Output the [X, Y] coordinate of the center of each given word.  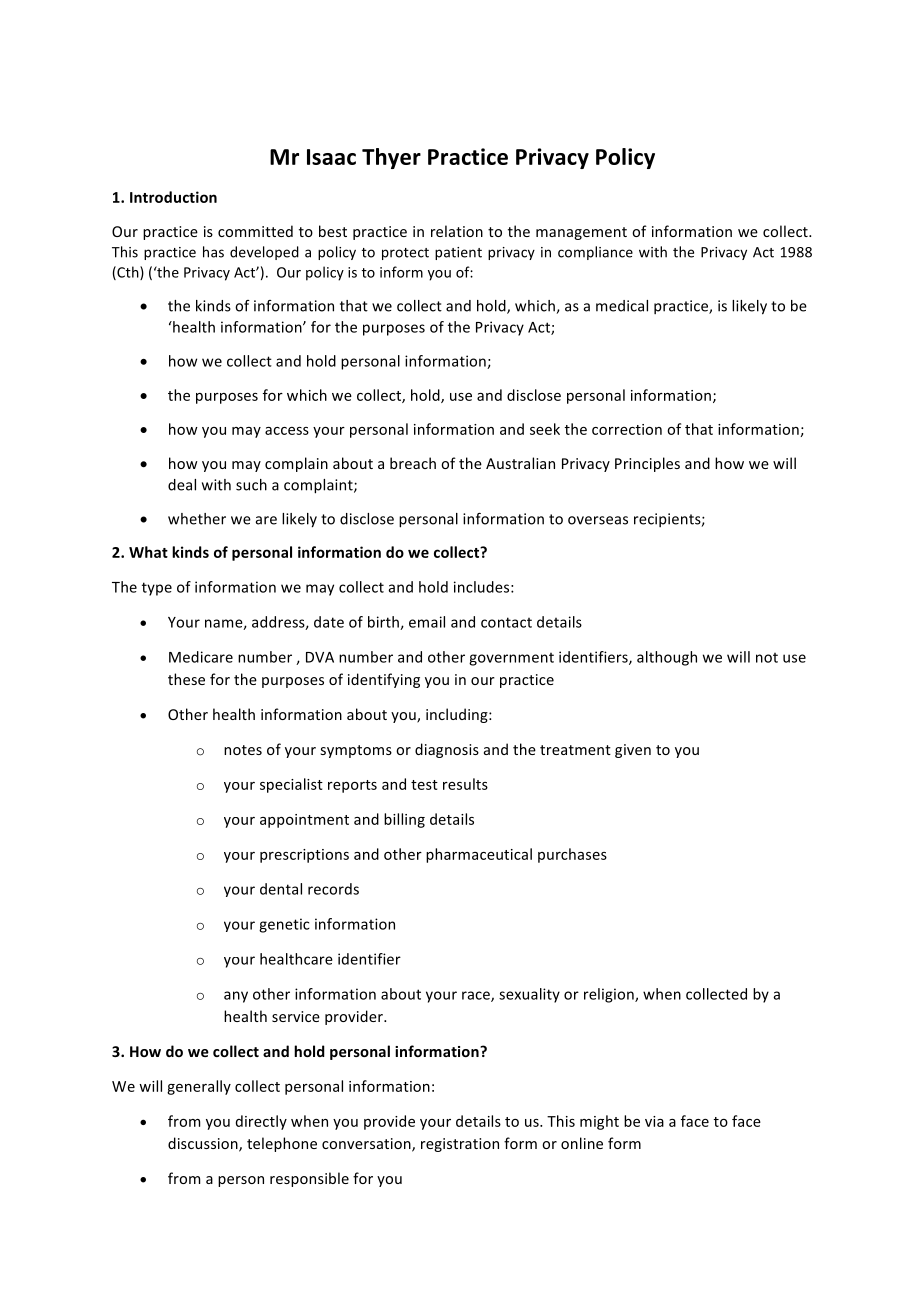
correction [627, 429]
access [287, 431]
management [581, 233]
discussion [204, 1144]
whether [197, 519]
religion [610, 995]
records [333, 889]
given [633, 751]
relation [457, 231]
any [236, 997]
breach [413, 463]
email [427, 622]
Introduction [173, 197]
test [424, 785]
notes [243, 750]
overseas [598, 520]
